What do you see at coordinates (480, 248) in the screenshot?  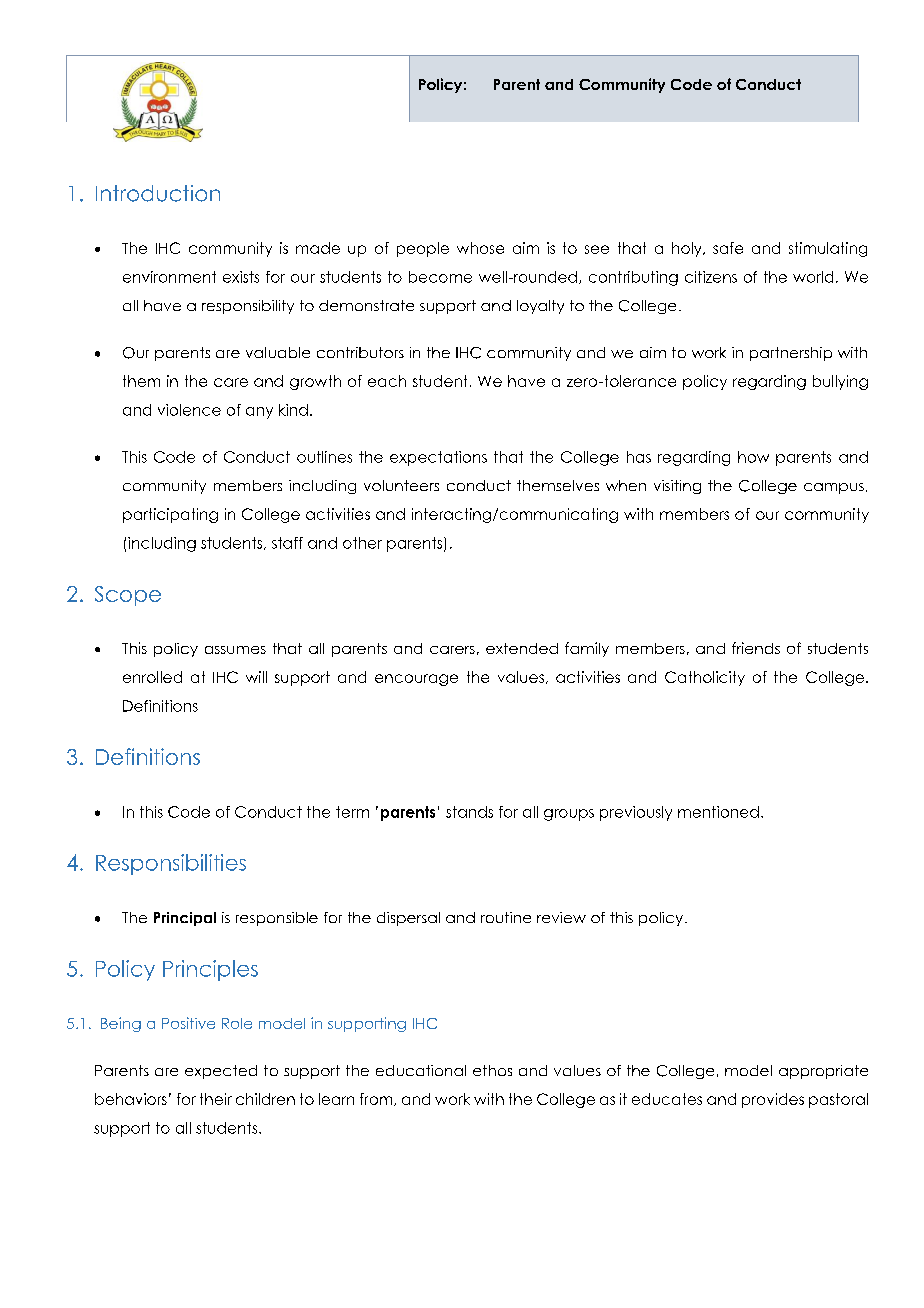 I see `whose` at bounding box center [480, 248].
